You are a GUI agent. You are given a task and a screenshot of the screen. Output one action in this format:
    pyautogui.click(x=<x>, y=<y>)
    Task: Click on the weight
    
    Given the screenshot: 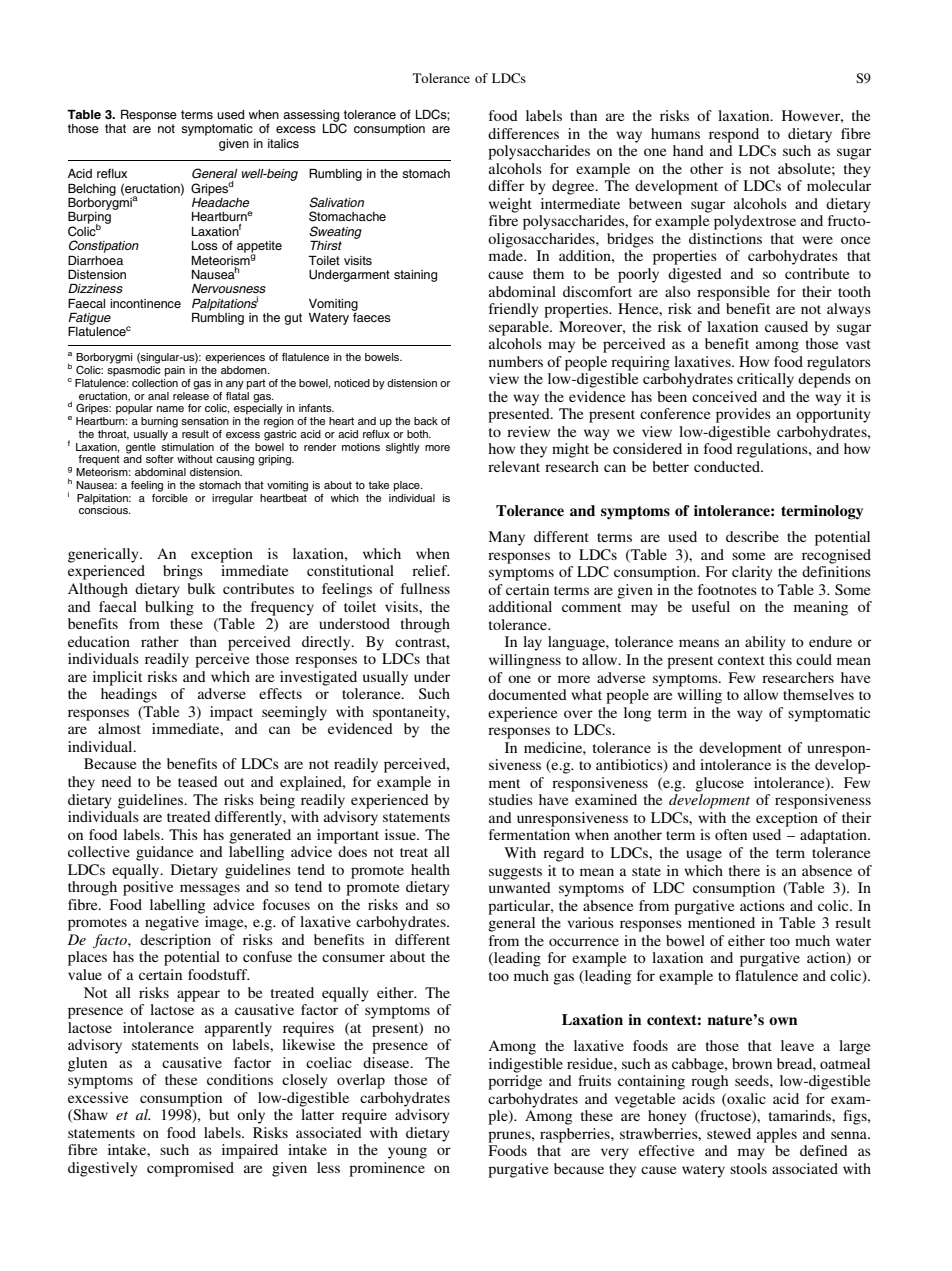 What is the action you would take?
    pyautogui.click(x=510, y=205)
